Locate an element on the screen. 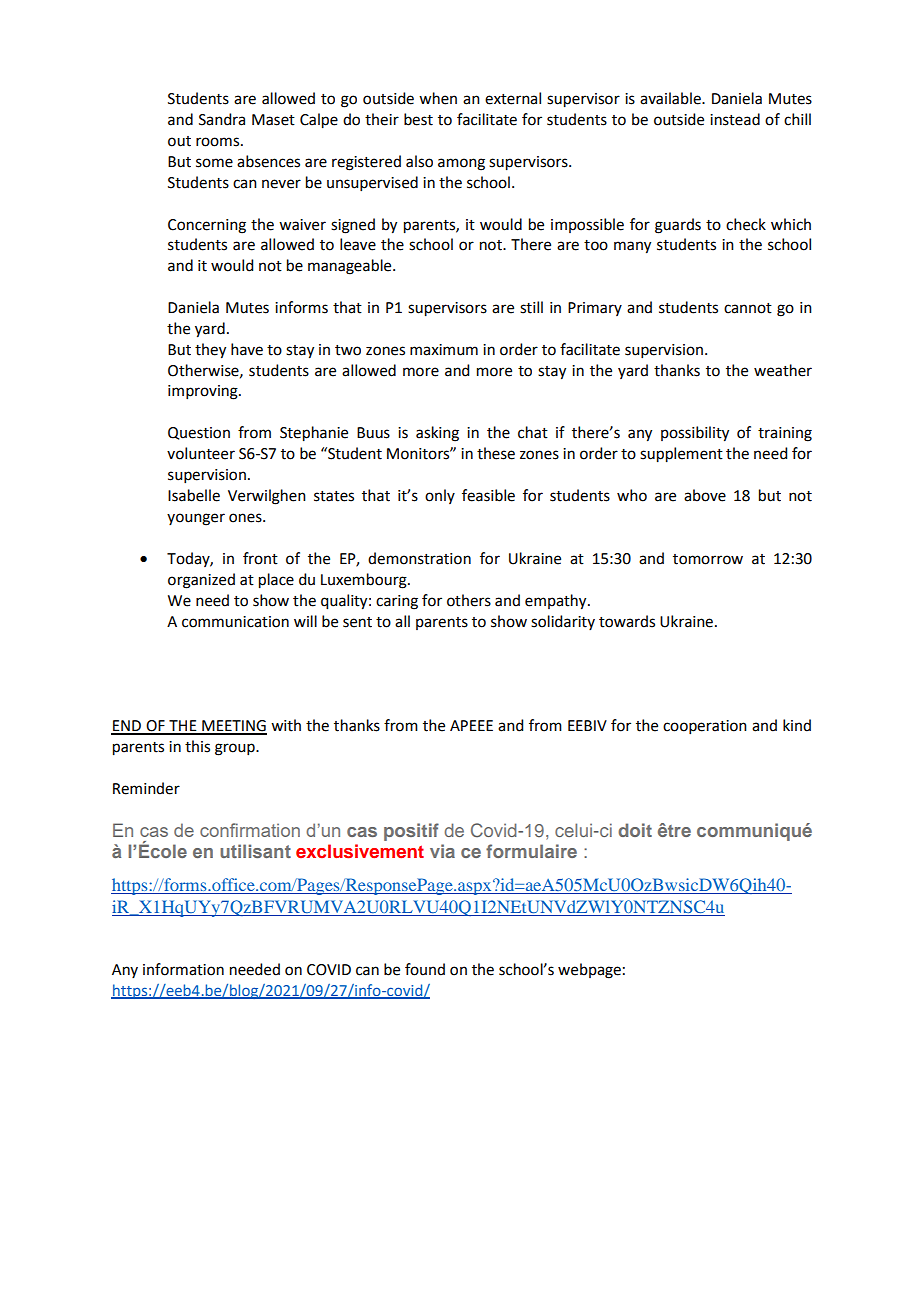 Image resolution: width=924 pixels, height=1308 pixels. still is located at coordinates (531, 307).
